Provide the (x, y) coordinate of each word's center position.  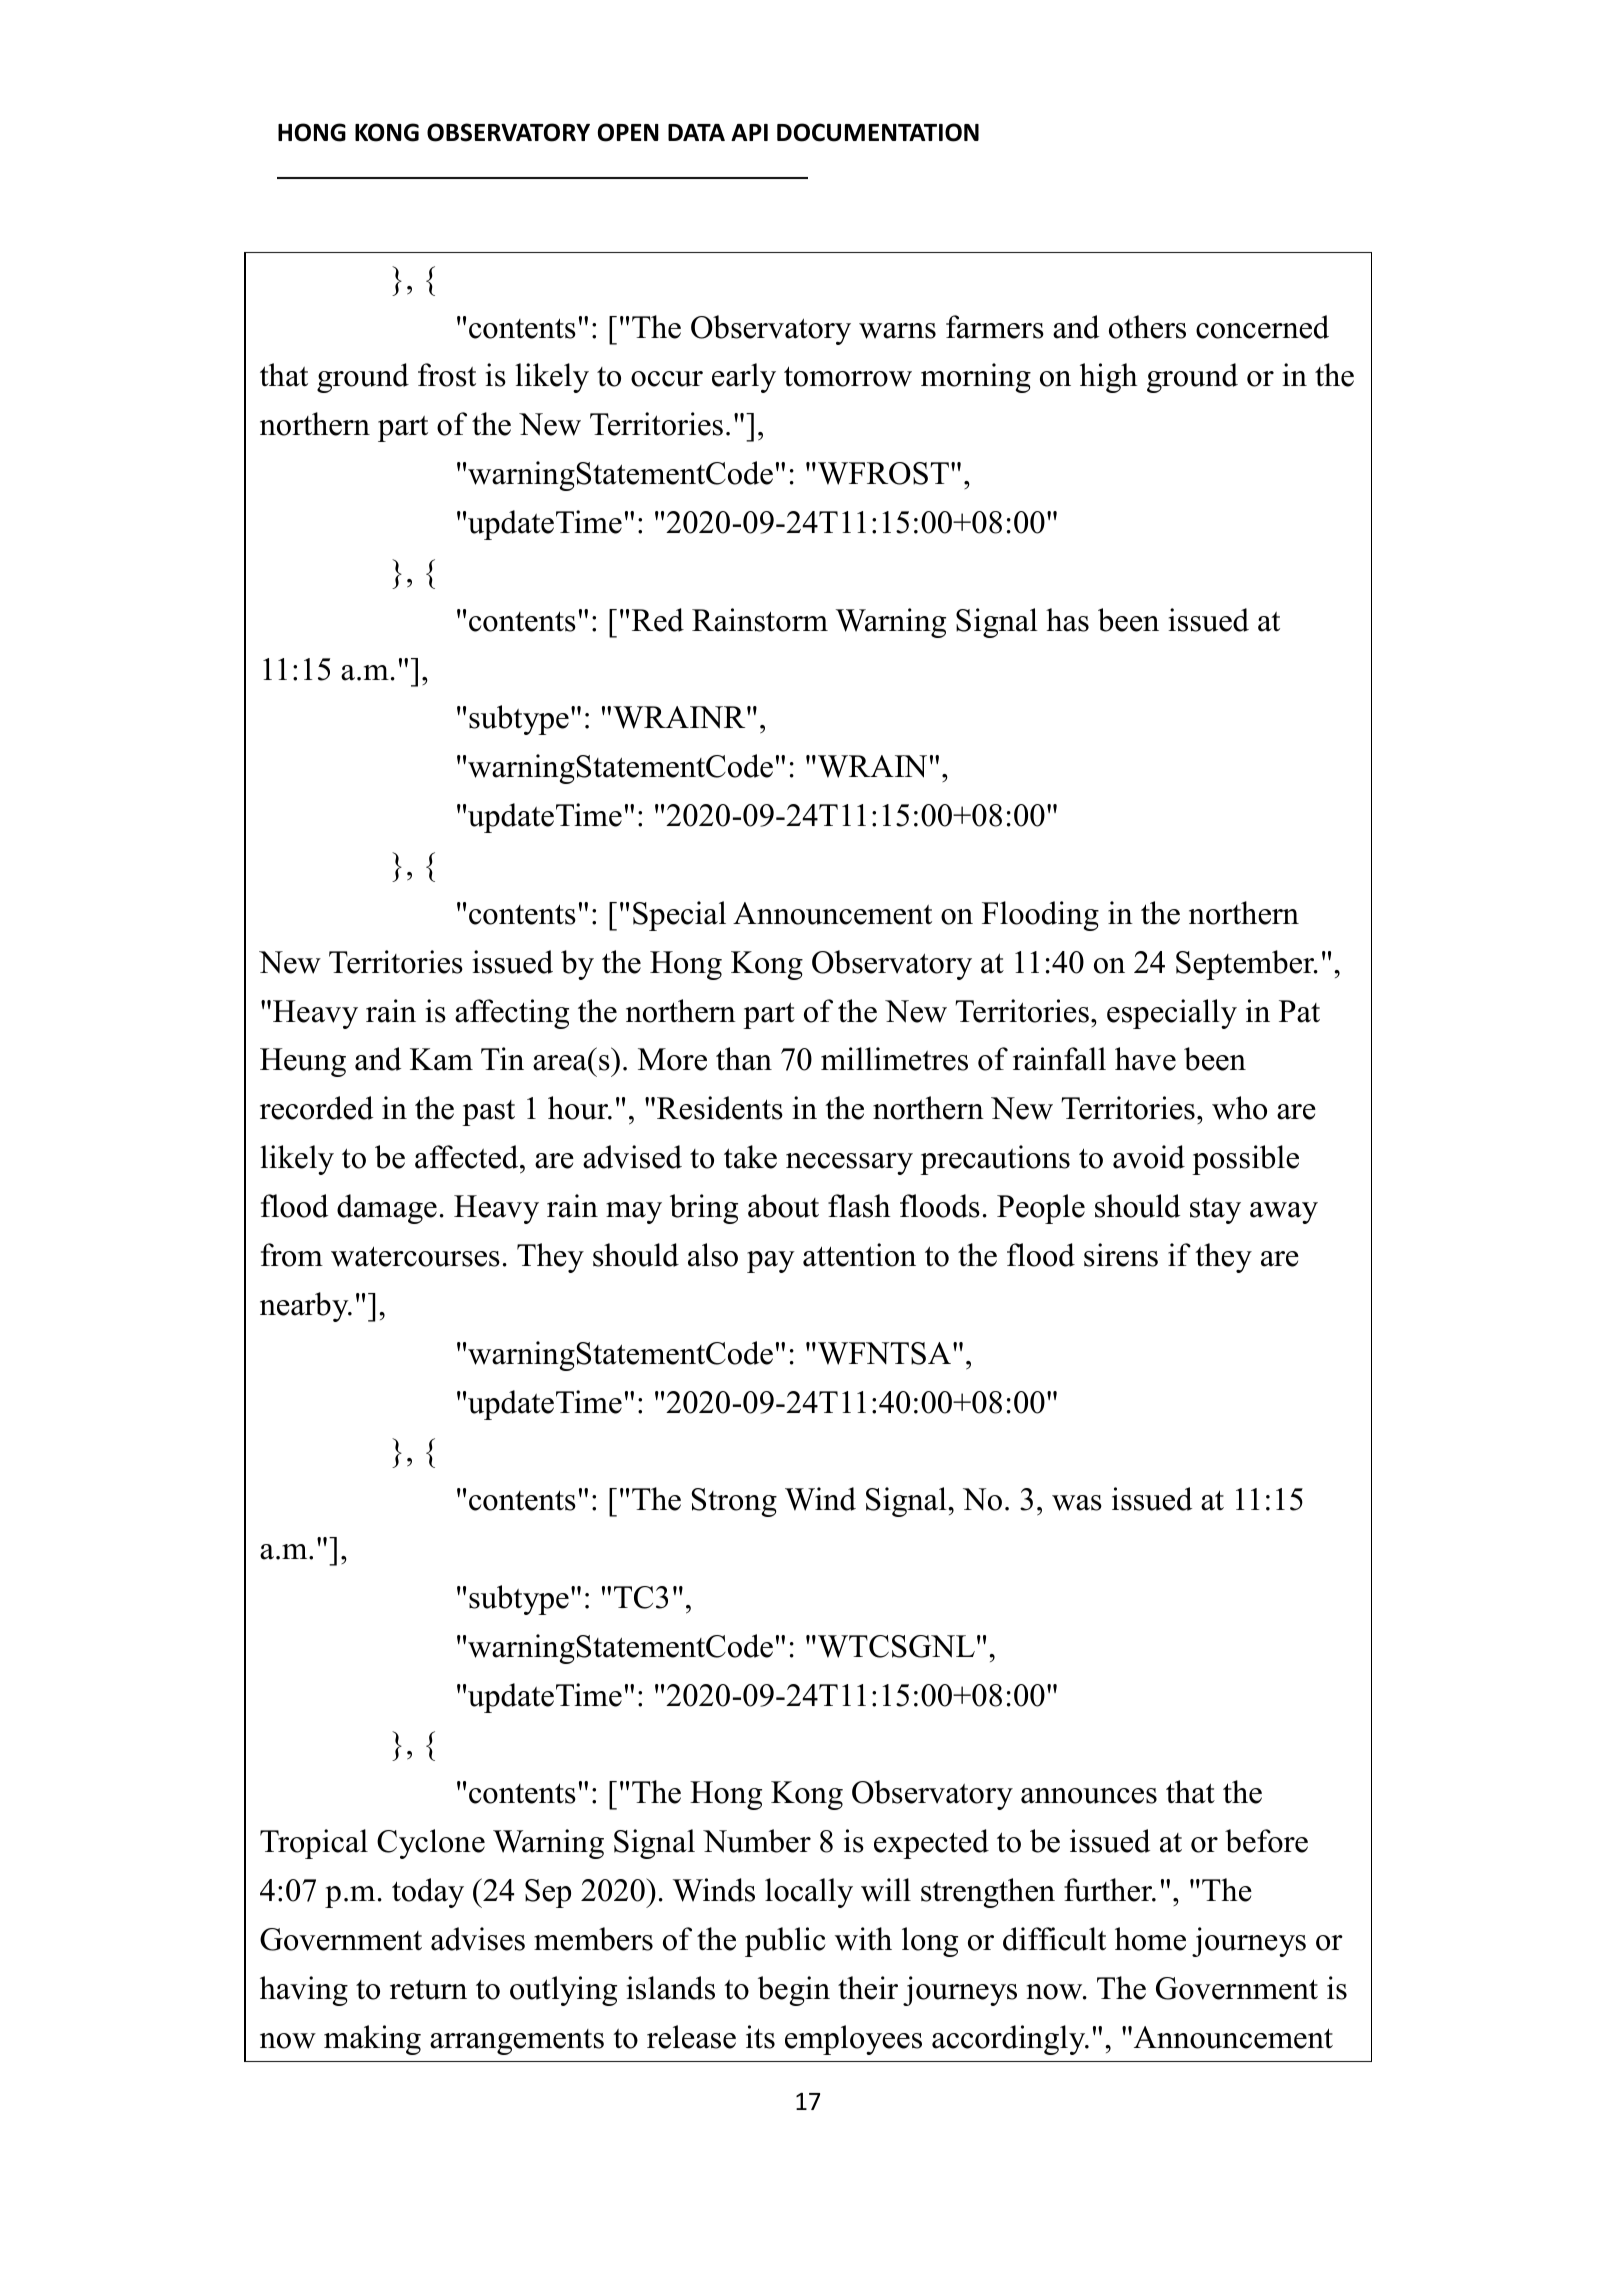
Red (658, 620)
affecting (512, 1014)
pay (771, 1262)
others (1147, 327)
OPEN (628, 132)
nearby (305, 1307)
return (428, 1990)
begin (794, 1991)
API (749, 132)
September (1246, 965)
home (1150, 1939)
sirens (1121, 1255)
